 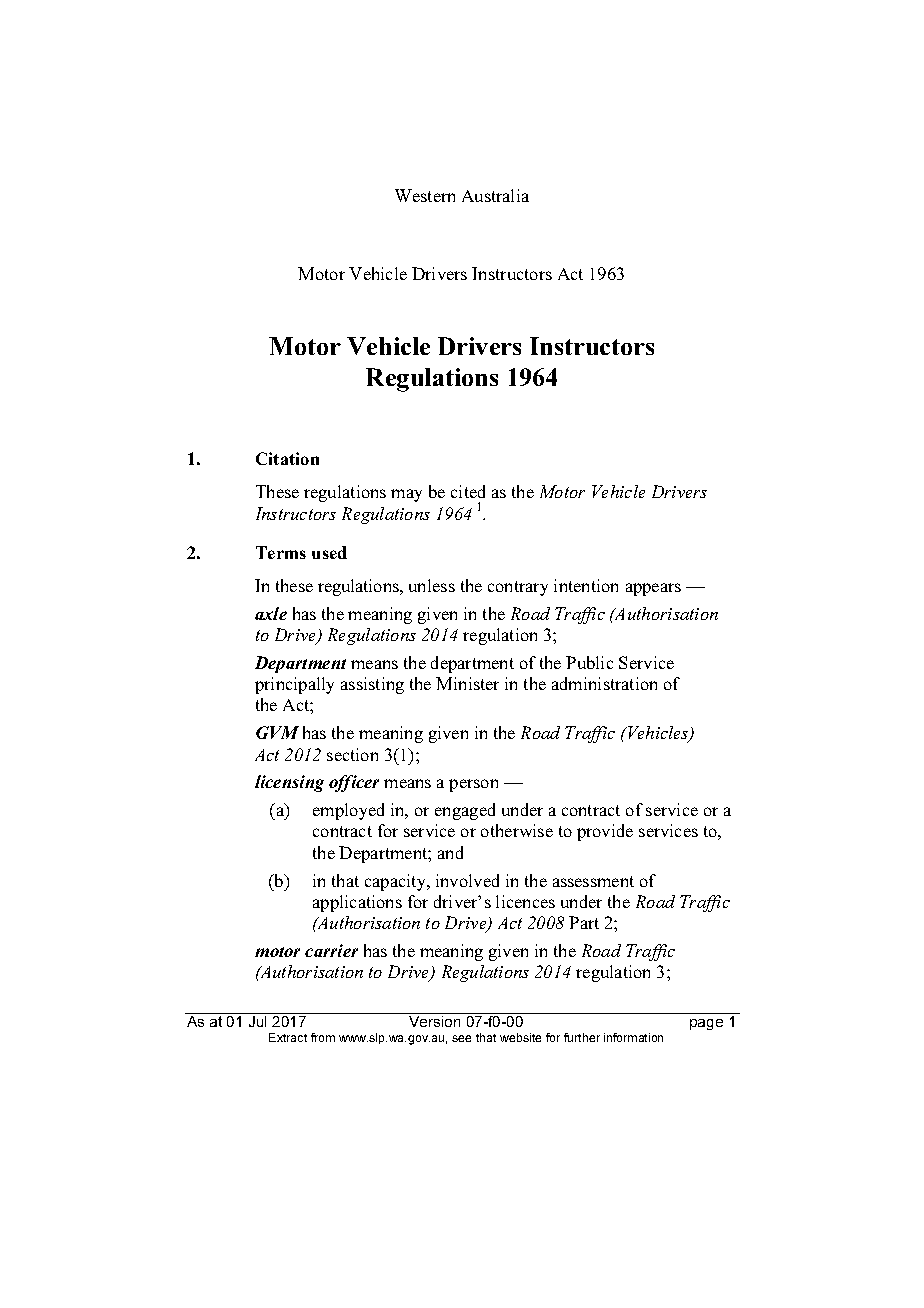 What do you see at coordinates (518, 588) in the screenshot?
I see `contrary` at bounding box center [518, 588].
